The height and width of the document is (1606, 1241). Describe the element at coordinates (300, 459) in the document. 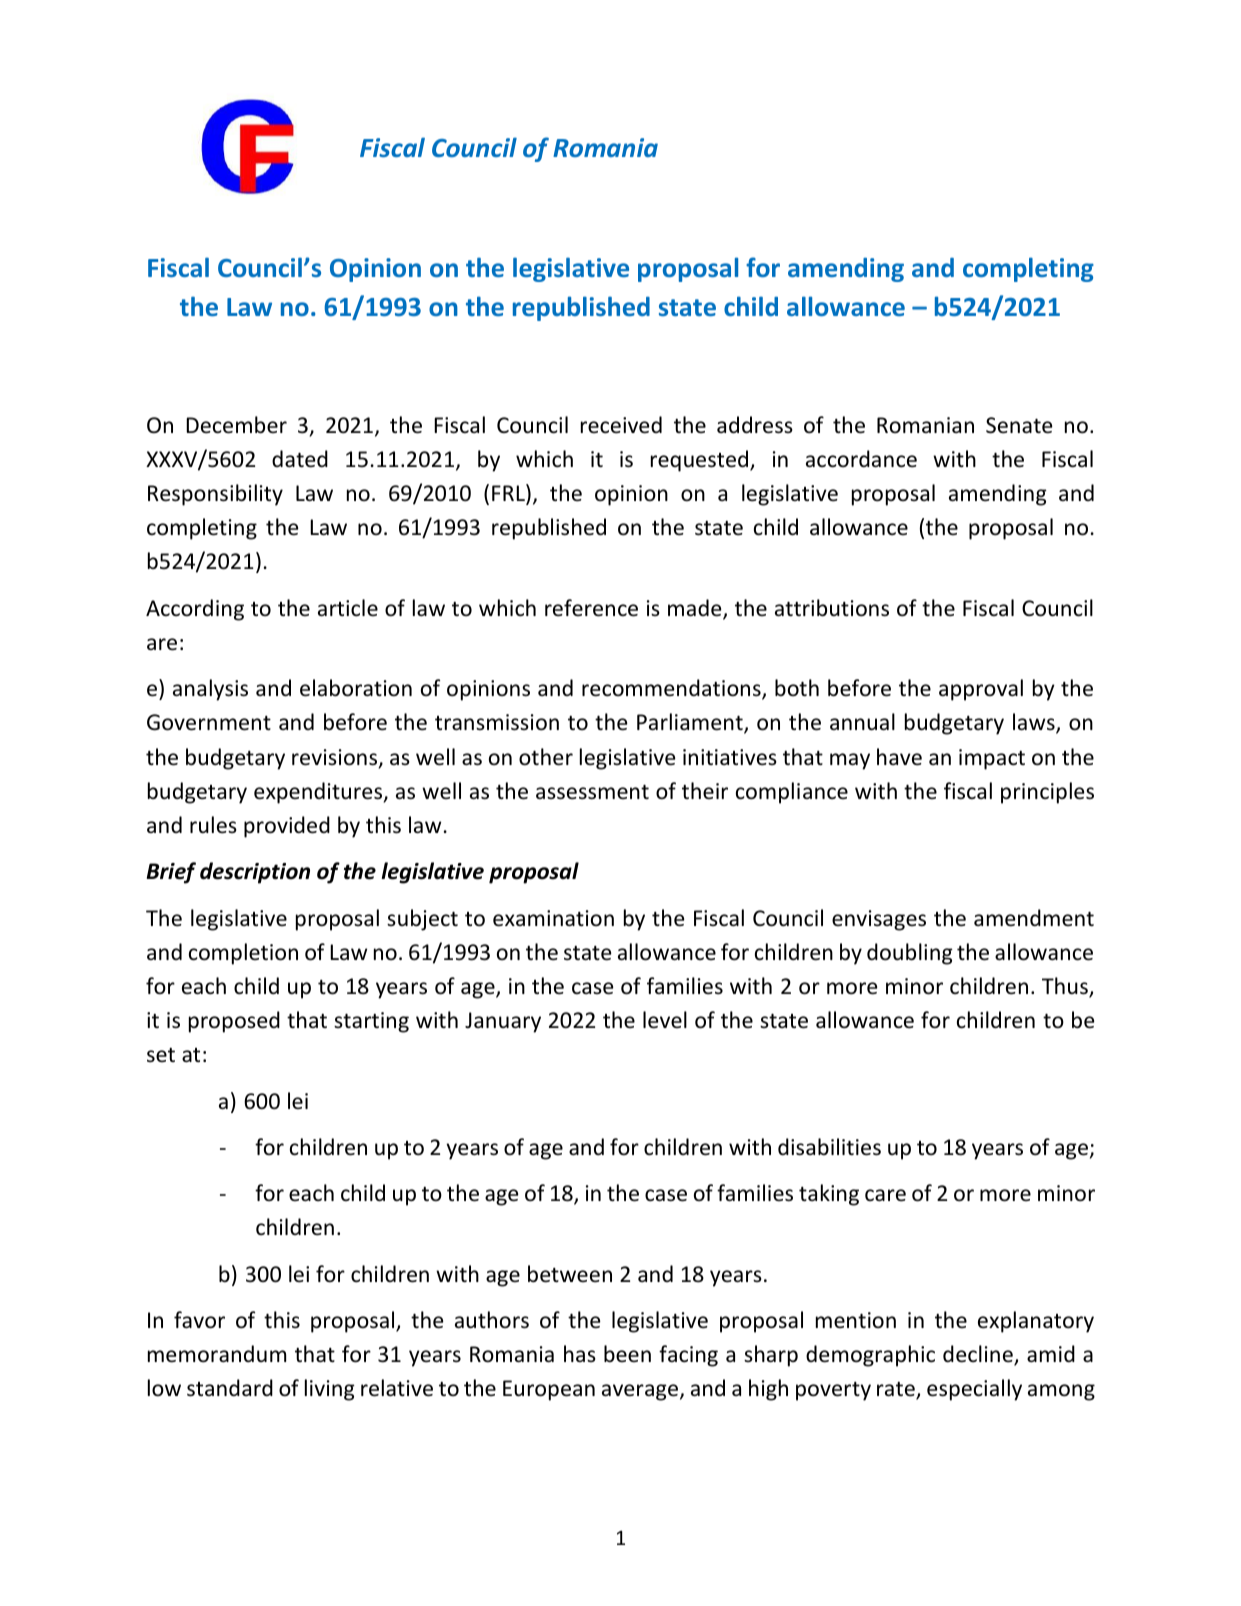

I see `dated` at that location.
